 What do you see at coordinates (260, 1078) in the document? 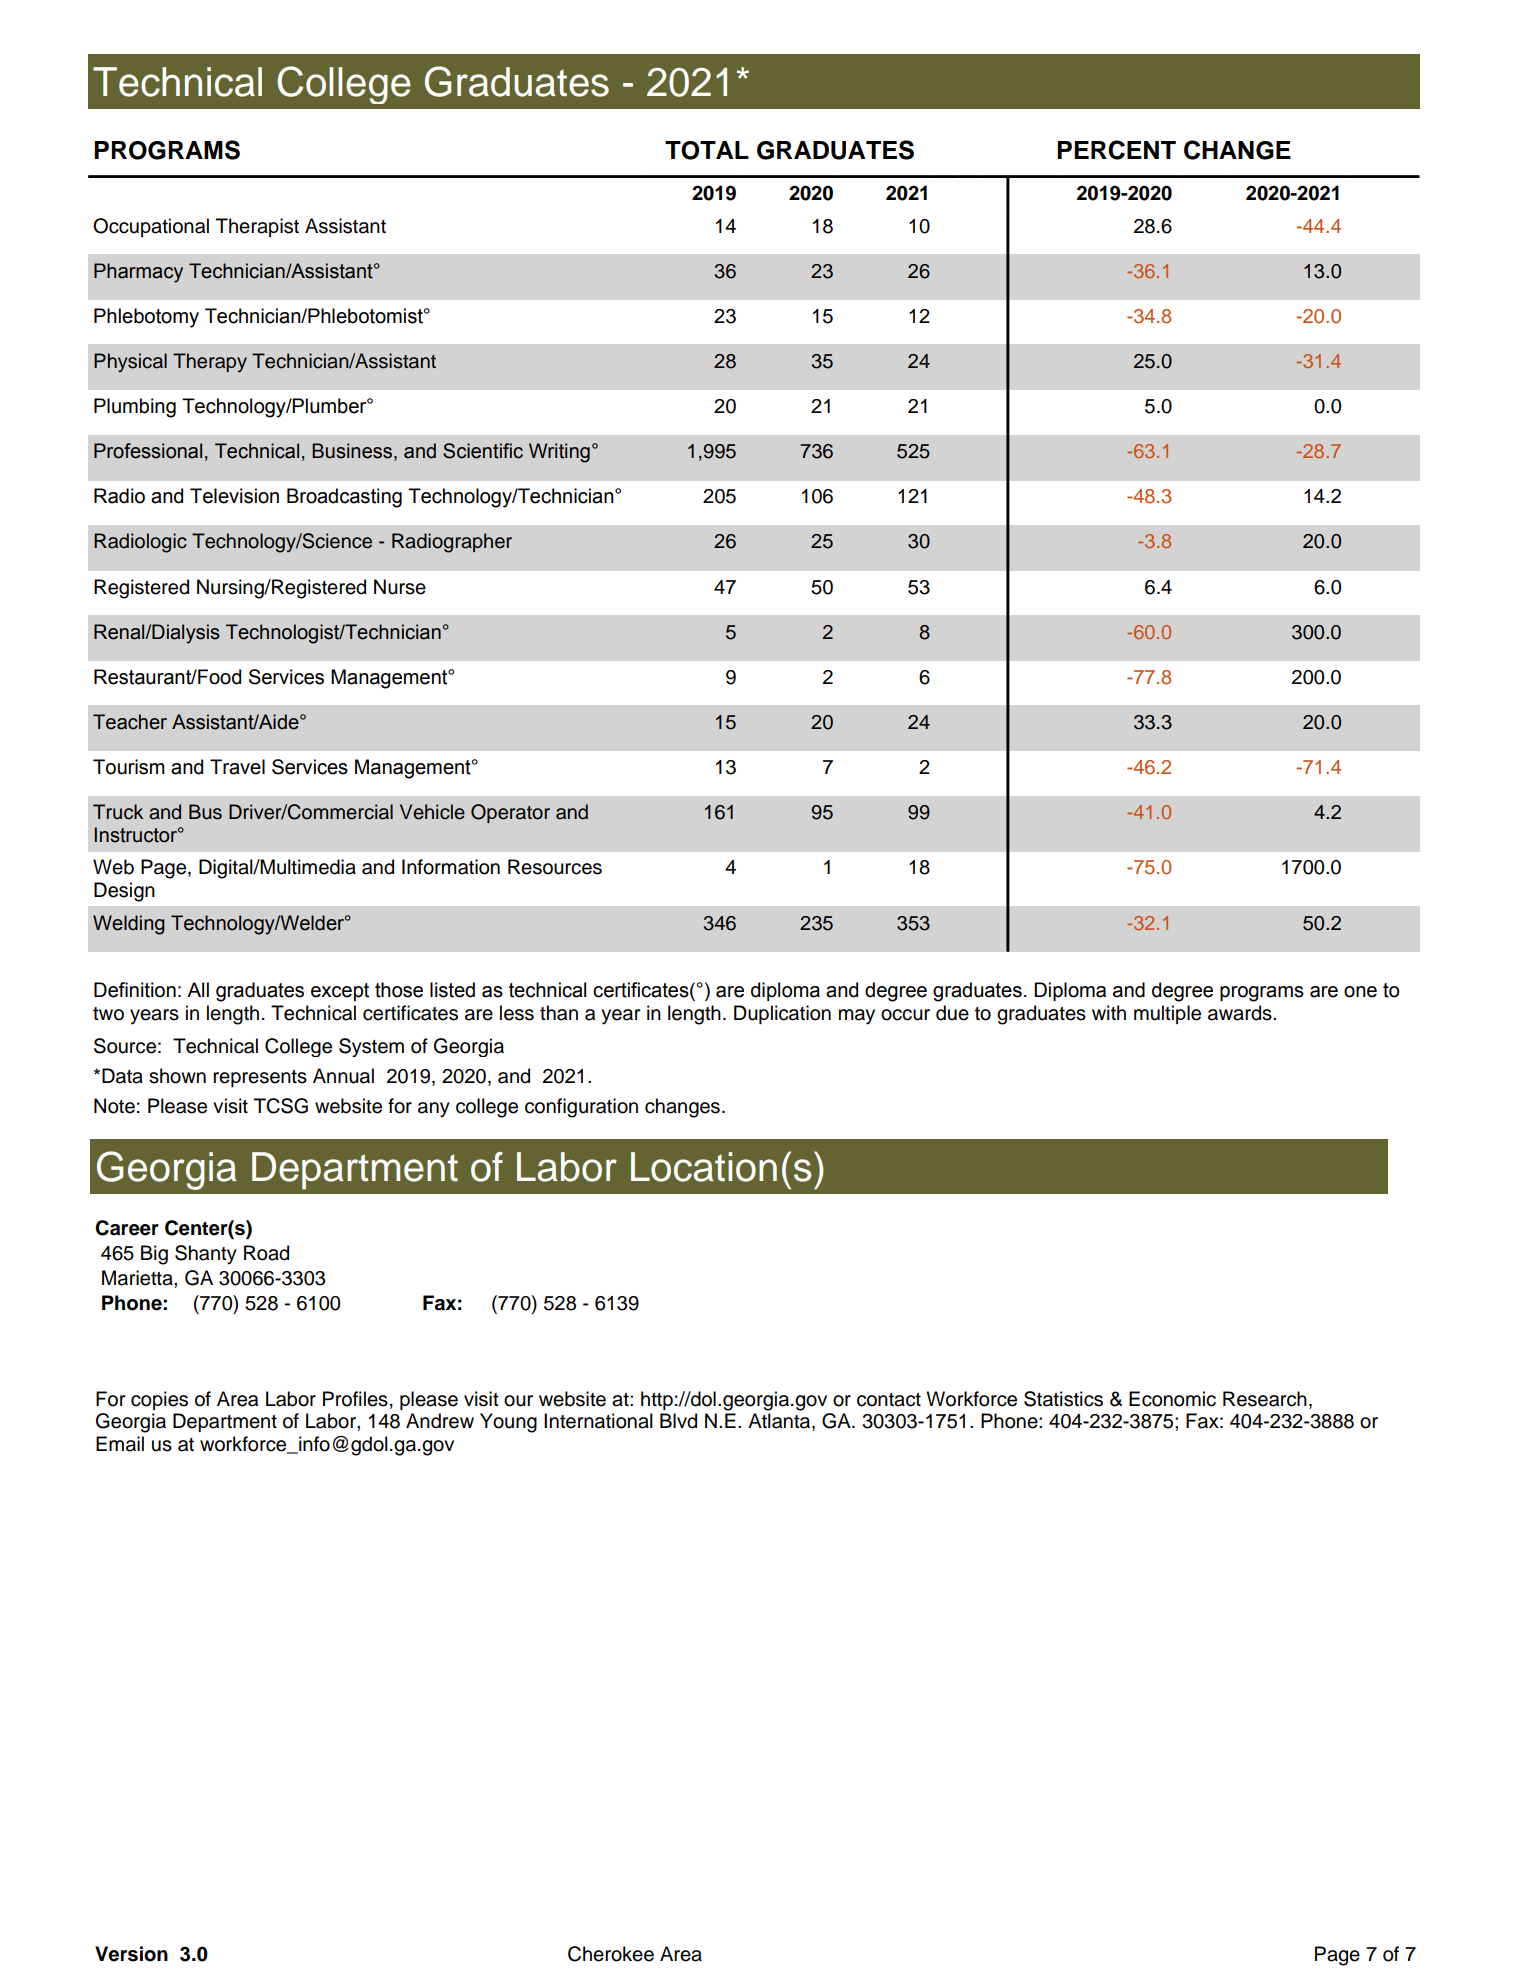
I see `represents` at bounding box center [260, 1078].
